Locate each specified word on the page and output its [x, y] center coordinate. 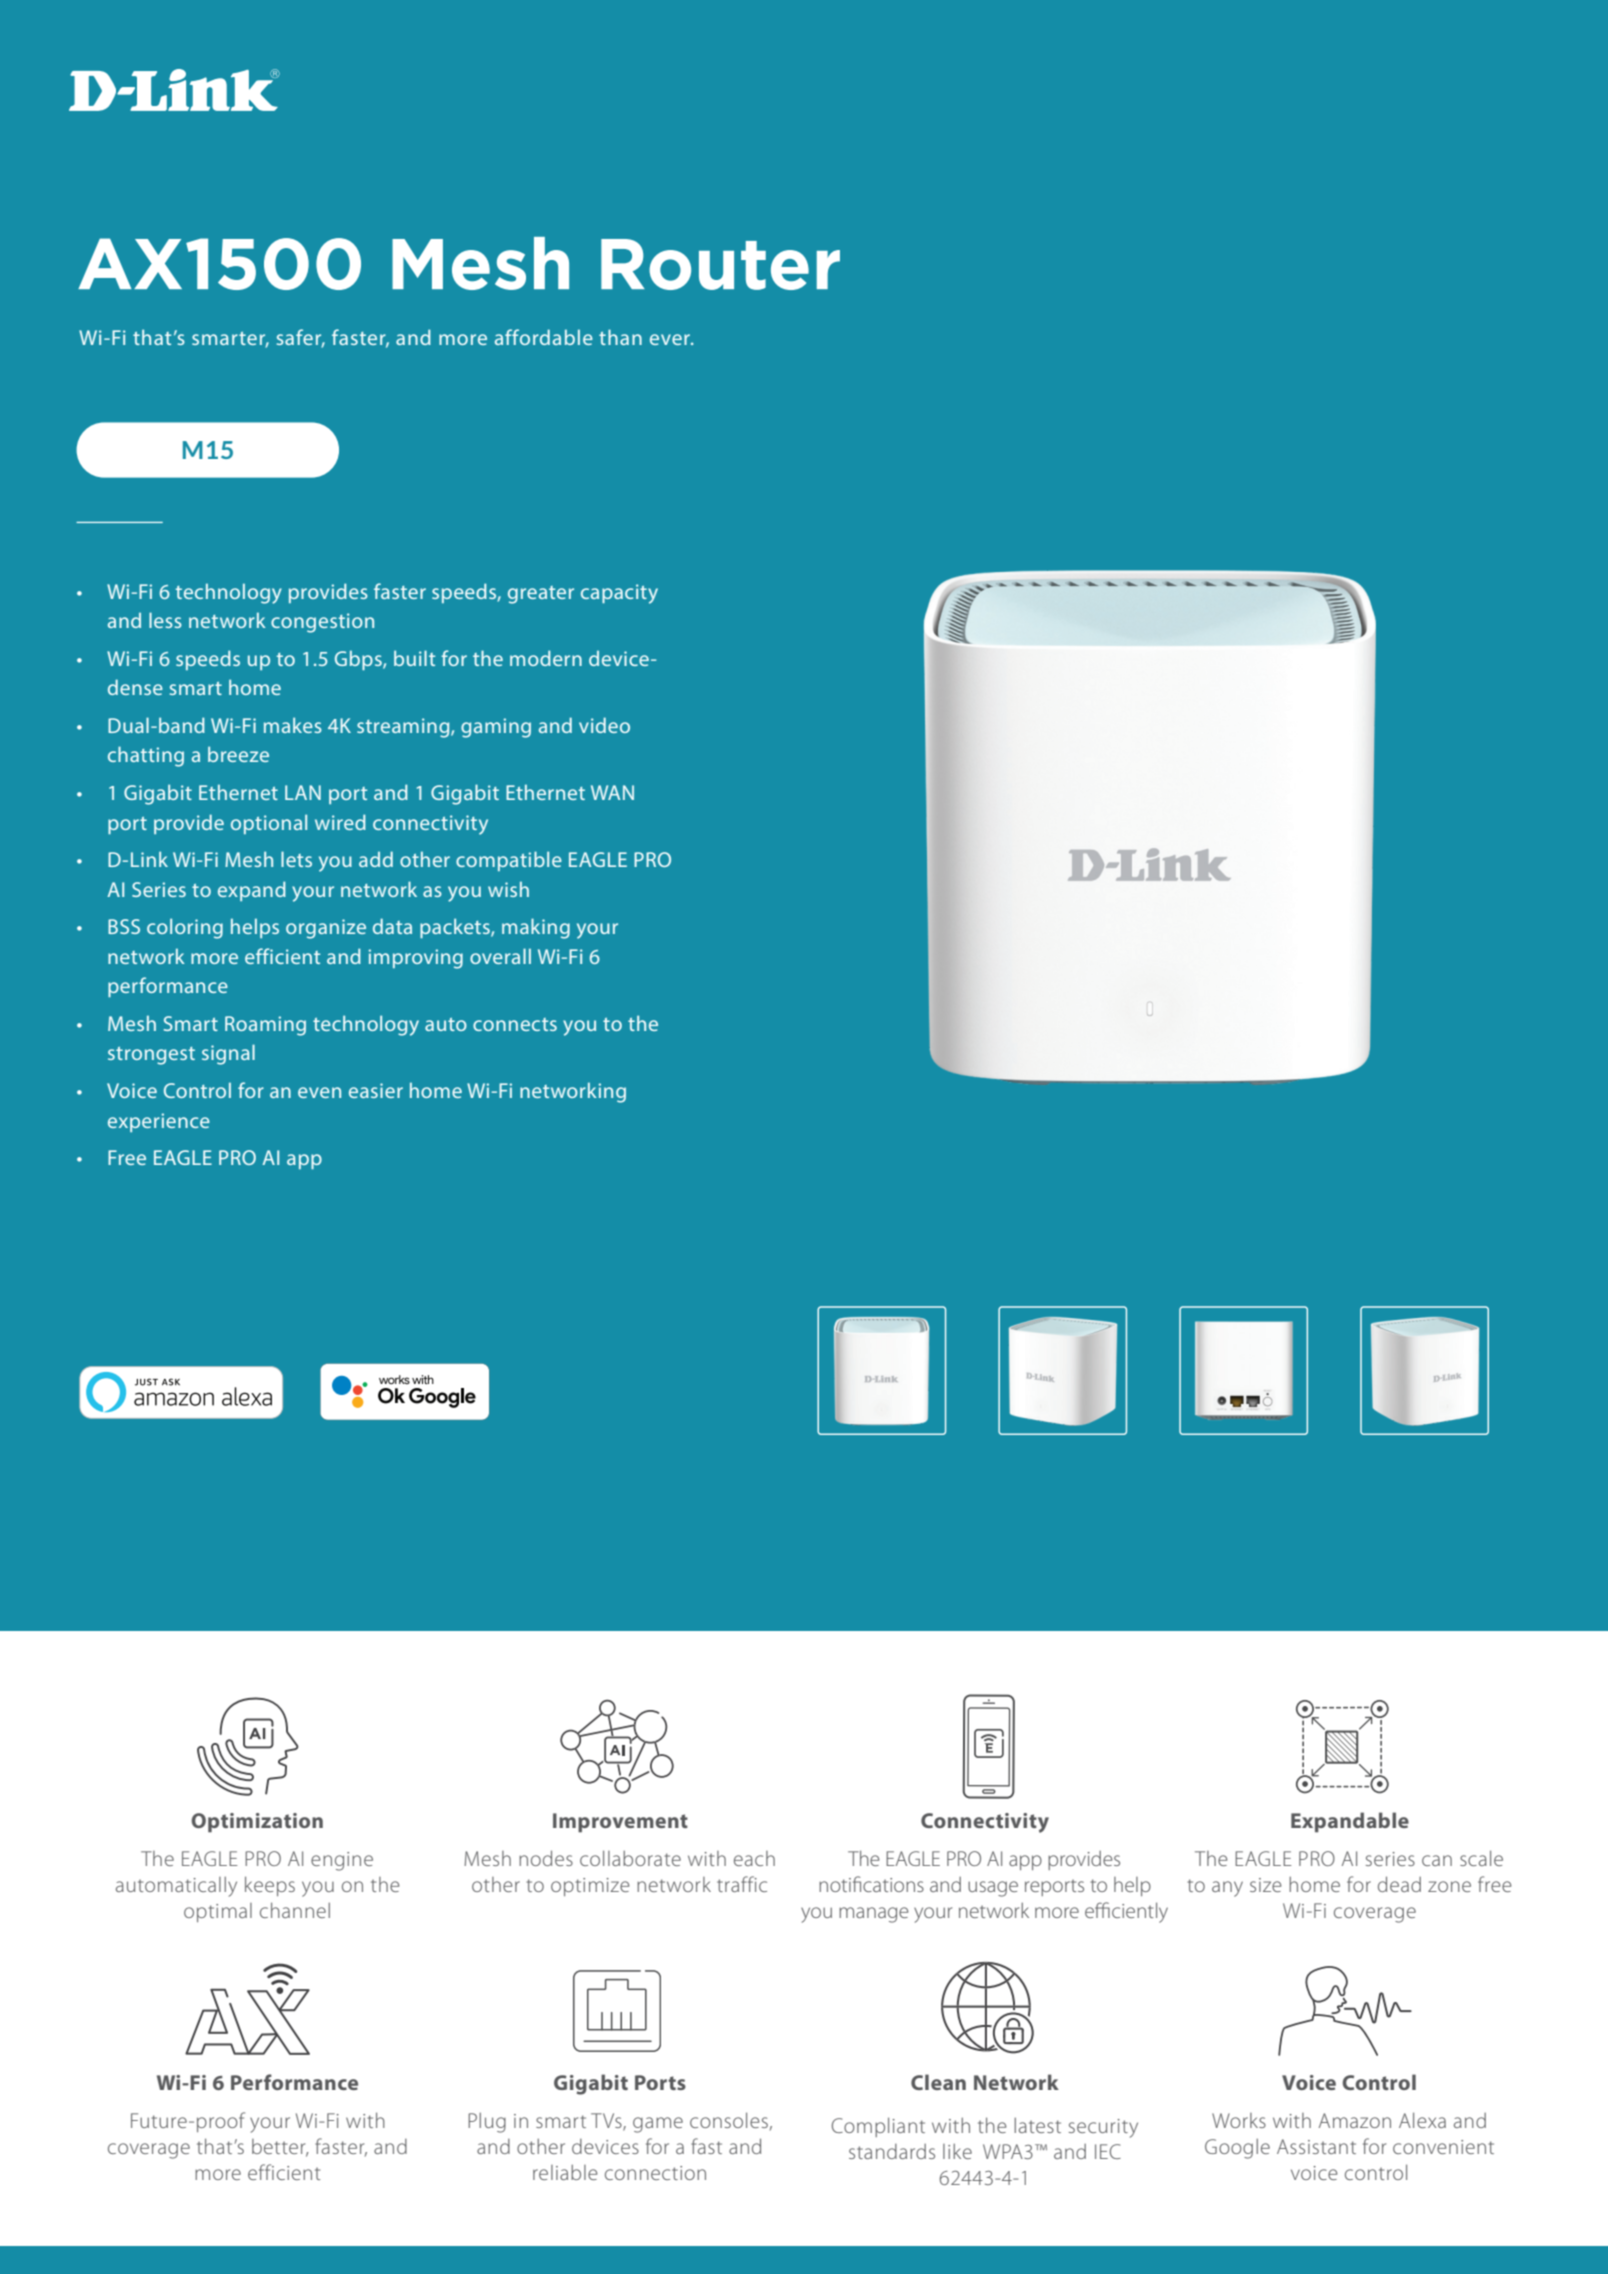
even [319, 1092]
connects [515, 1024]
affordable [544, 337]
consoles [729, 2120]
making [536, 928]
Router [720, 264]
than [620, 337]
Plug [487, 2123]
